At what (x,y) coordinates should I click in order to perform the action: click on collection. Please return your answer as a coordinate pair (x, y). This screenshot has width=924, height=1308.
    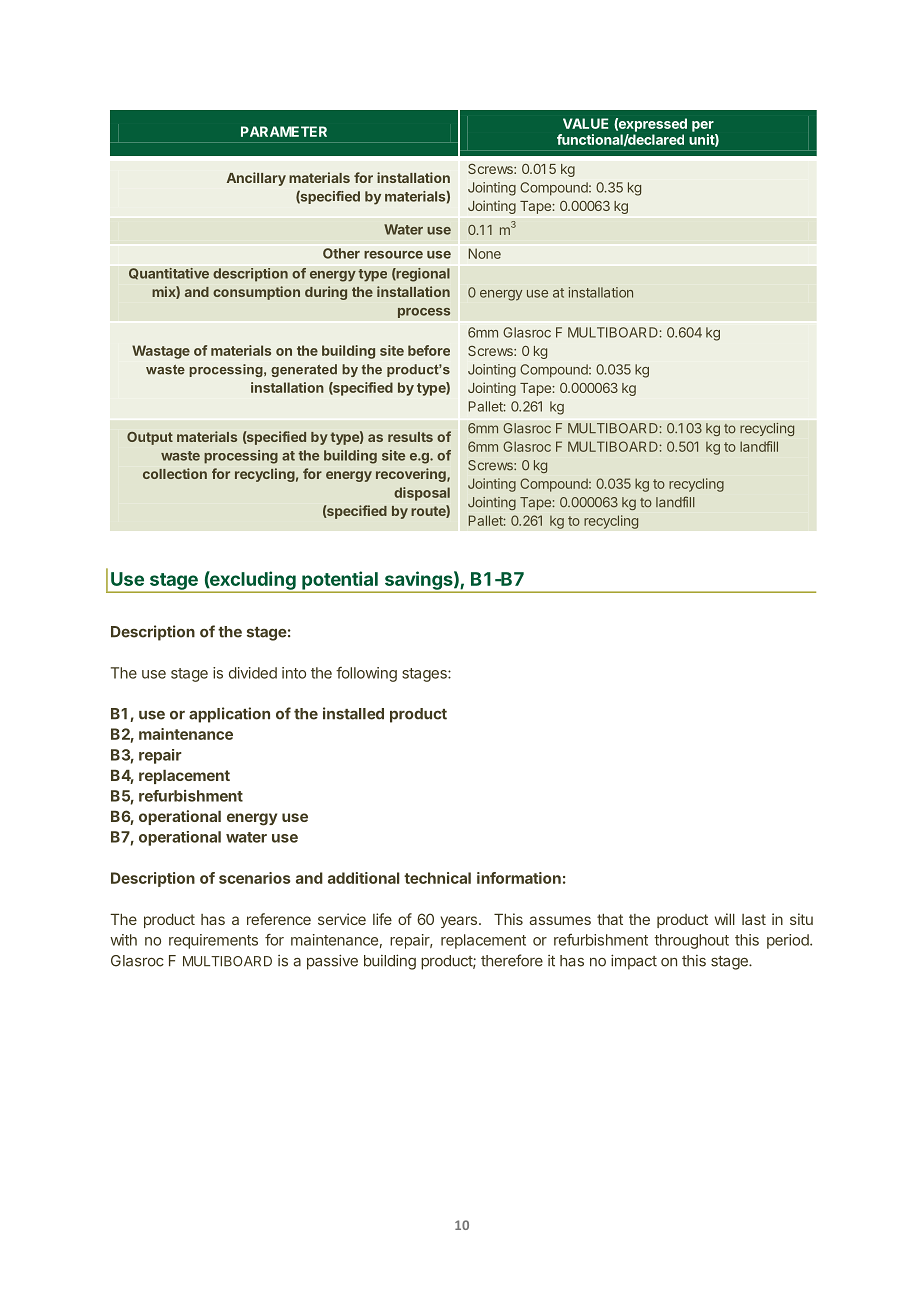
    Looking at the image, I should click on (175, 473).
